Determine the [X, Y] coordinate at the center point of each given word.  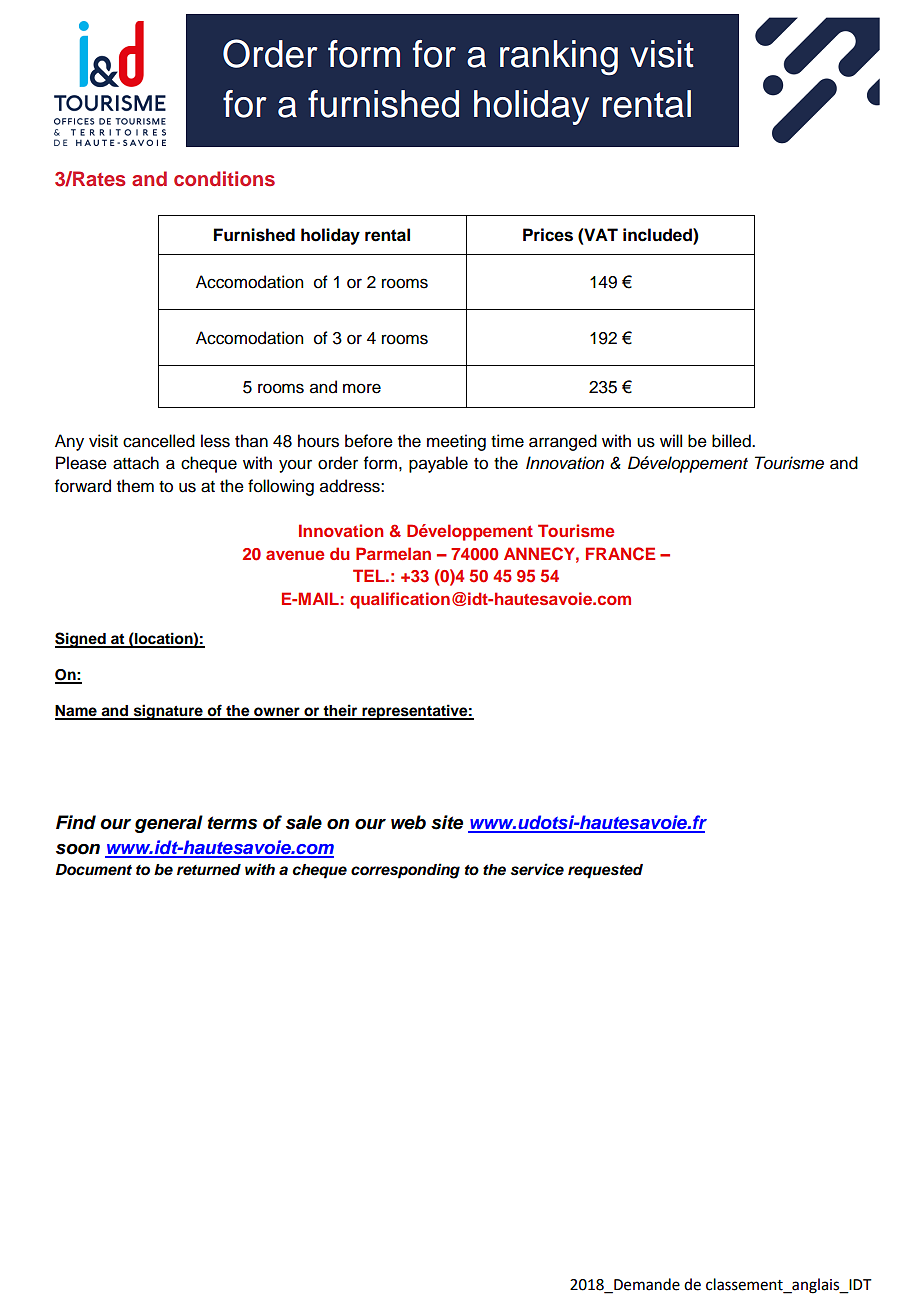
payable [438, 464]
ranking [559, 57]
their [340, 711]
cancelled [159, 441]
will [671, 440]
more [362, 388]
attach [136, 463]
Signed [81, 640]
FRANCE [620, 554]
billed [732, 441]
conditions [224, 178]
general [169, 824]
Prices [548, 235]
